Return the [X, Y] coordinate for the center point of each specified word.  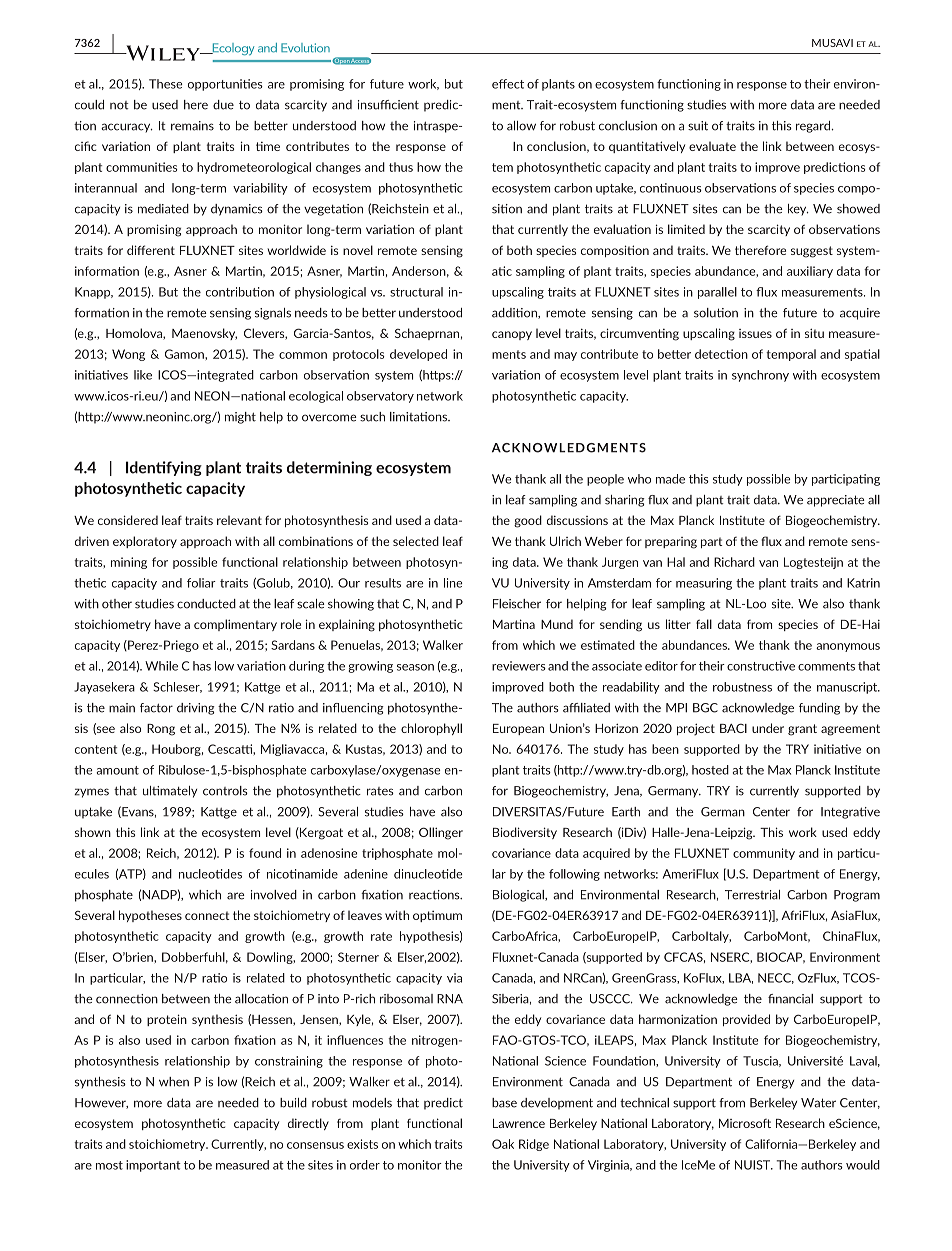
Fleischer [517, 604]
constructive [761, 666]
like [143, 375]
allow [521, 126]
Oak [503, 1144]
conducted [206, 604]
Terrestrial [752, 895]
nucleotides [210, 874]
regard [814, 127]
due [223, 105]
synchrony [760, 376]
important [153, 1166]
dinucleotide [428, 874]
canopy [512, 335]
